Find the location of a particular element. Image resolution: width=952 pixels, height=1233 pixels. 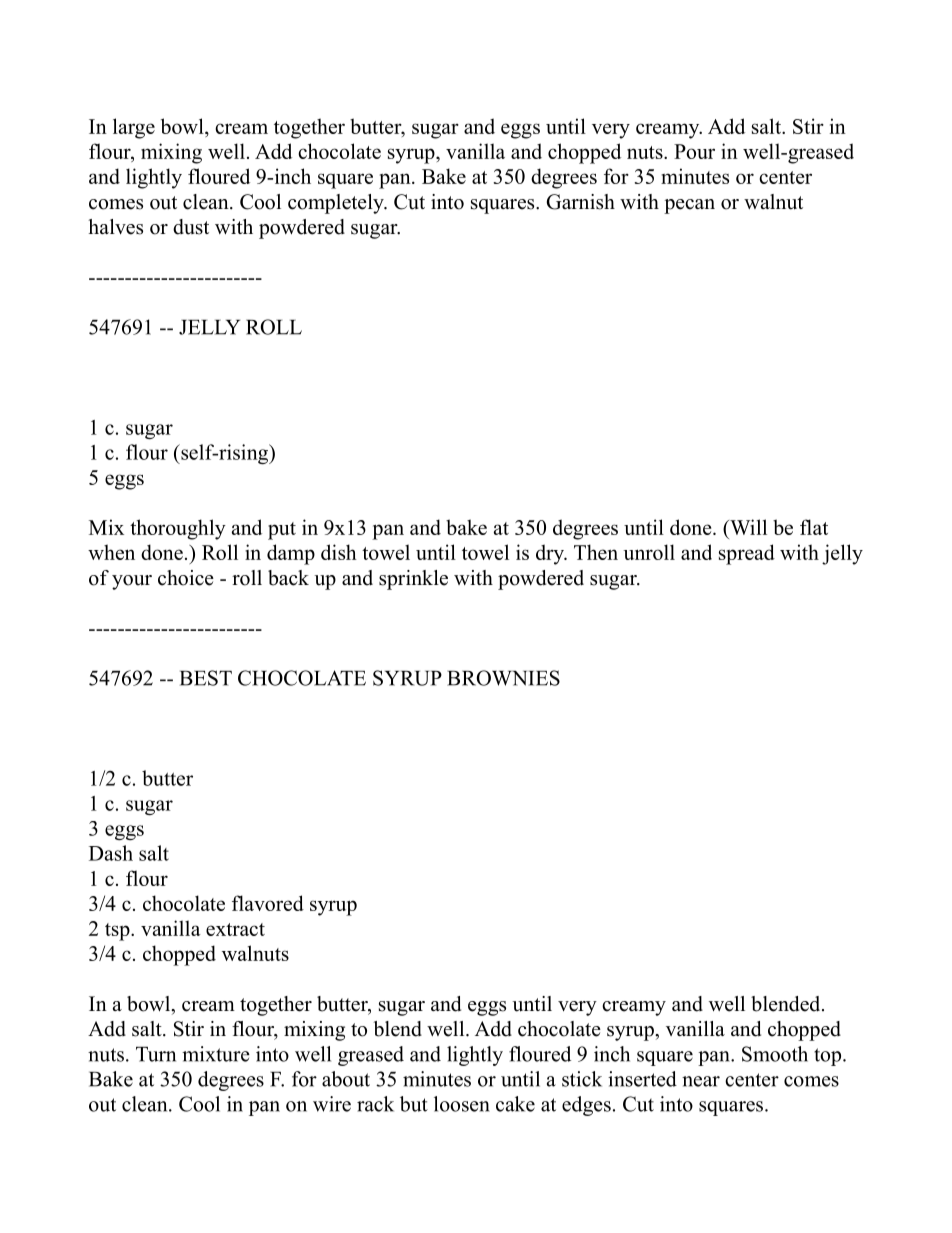

spread is located at coordinates (747, 554).
